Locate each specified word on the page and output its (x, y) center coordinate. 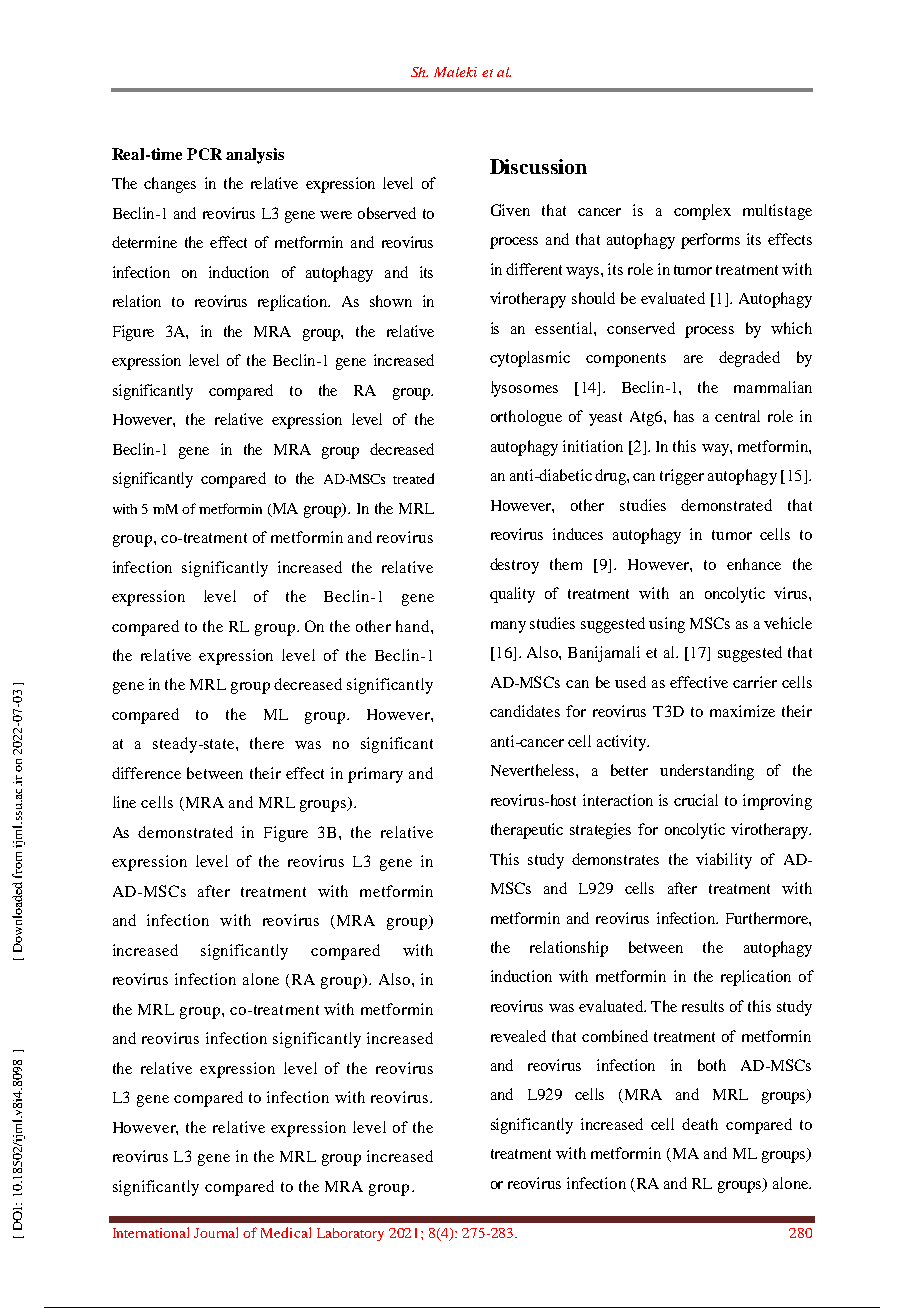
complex (702, 212)
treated (413, 478)
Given (510, 210)
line (124, 802)
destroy (514, 566)
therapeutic (527, 831)
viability (724, 861)
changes (170, 185)
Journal (216, 1232)
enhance (754, 564)
